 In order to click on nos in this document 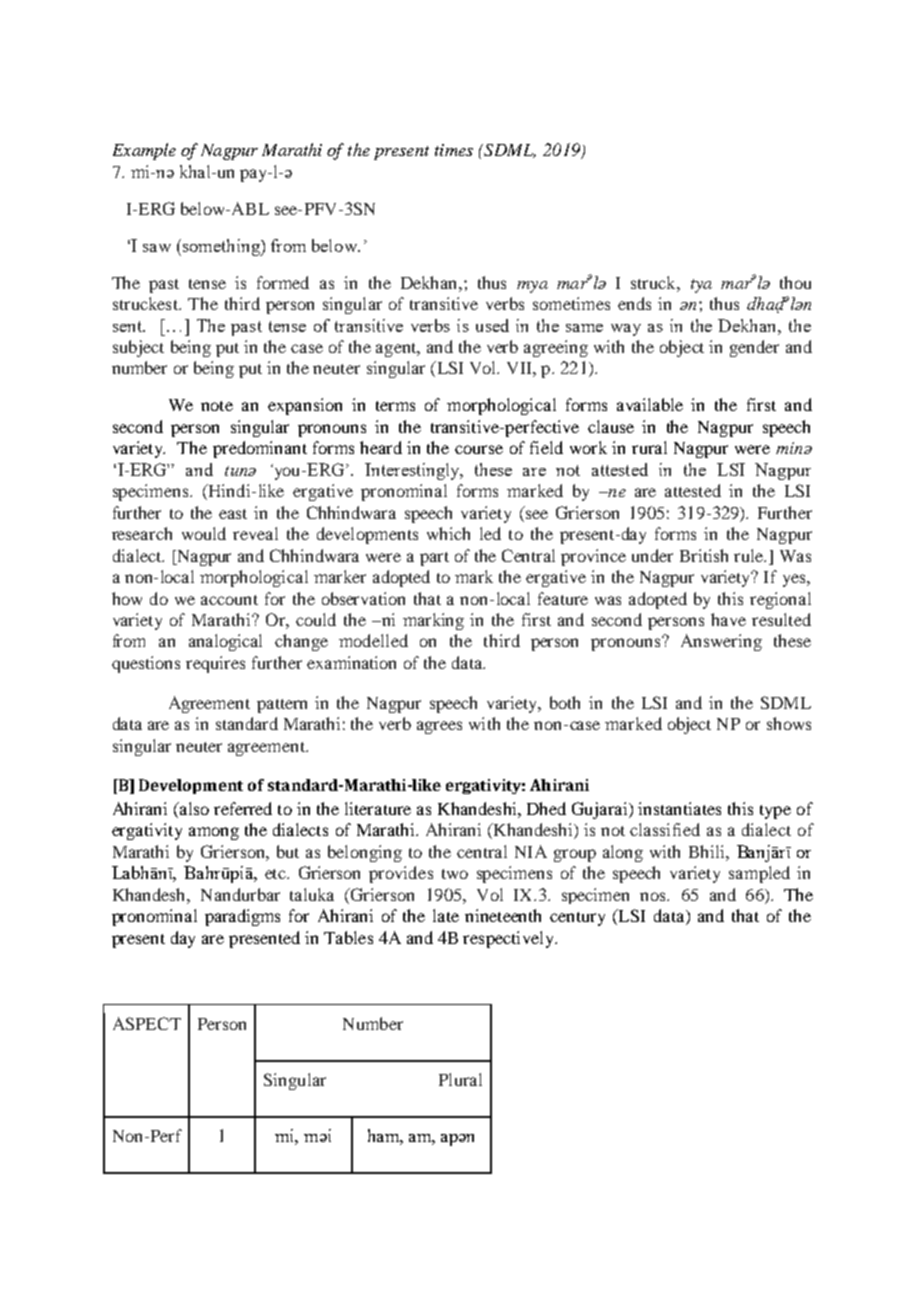, I will do `click(654, 896)`.
